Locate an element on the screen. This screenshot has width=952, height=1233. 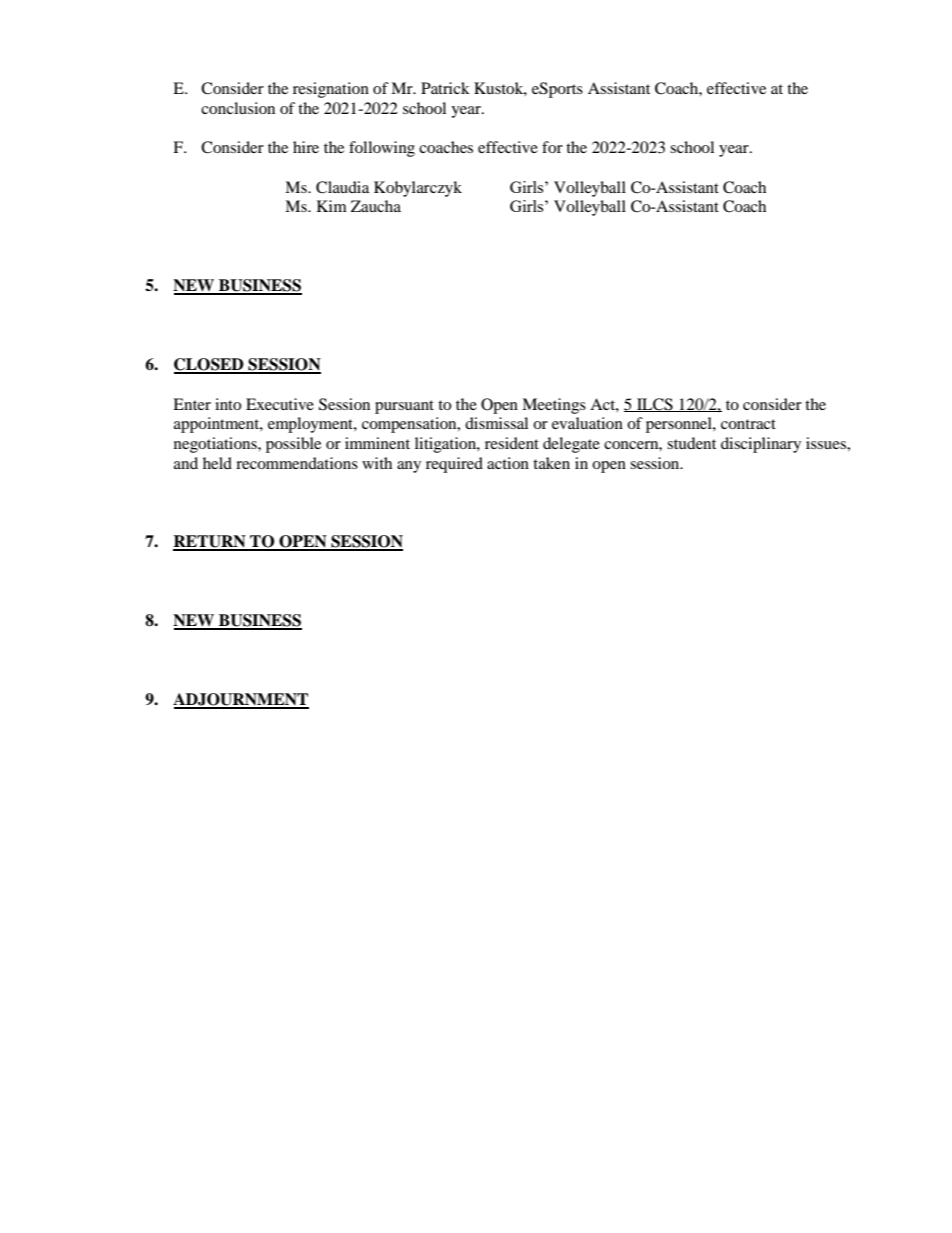
contract is located at coordinates (748, 424).
